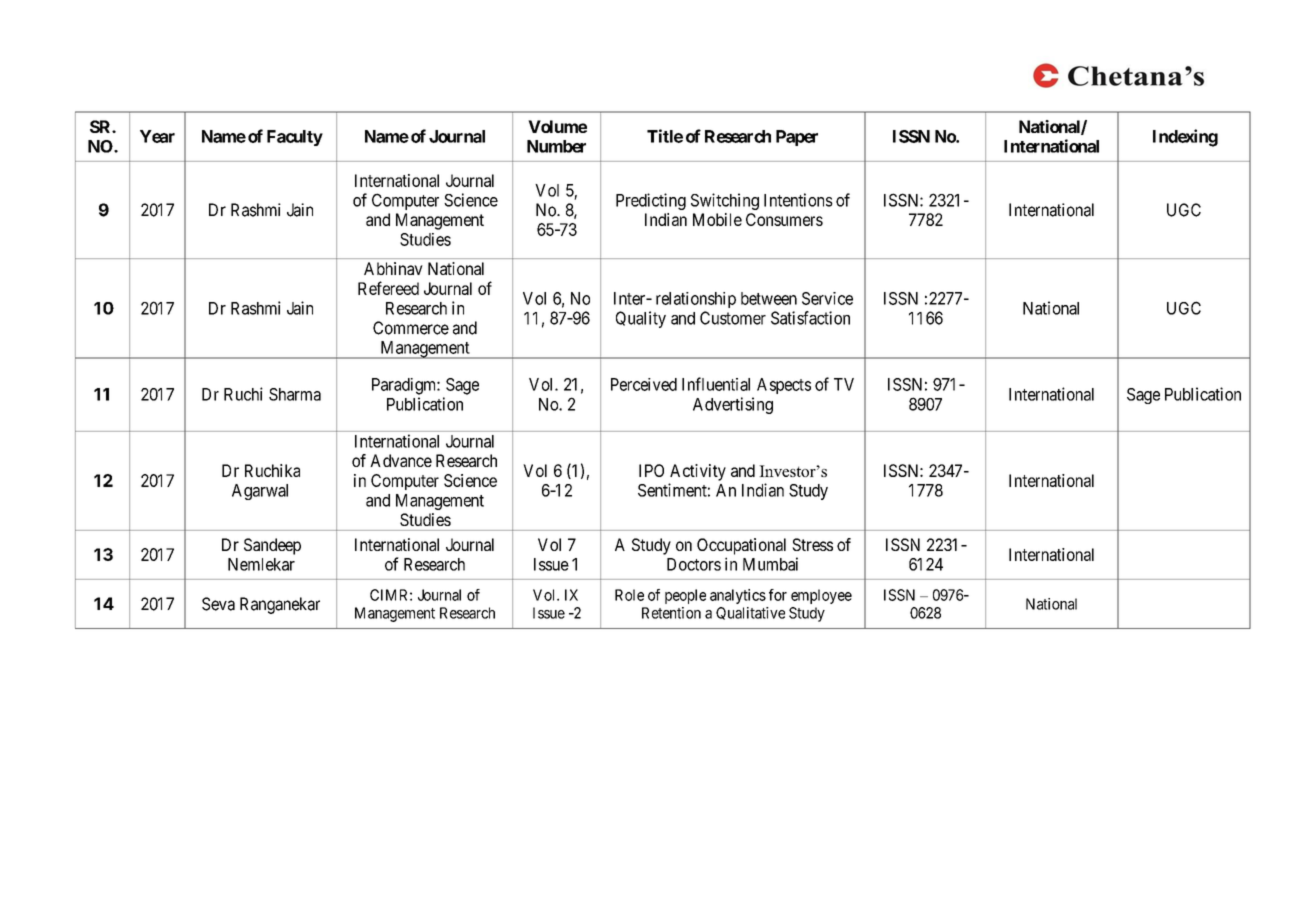 The width and height of the image is (1307, 924). Describe the element at coordinates (698, 472) in the image. I see `Activity` at that location.
